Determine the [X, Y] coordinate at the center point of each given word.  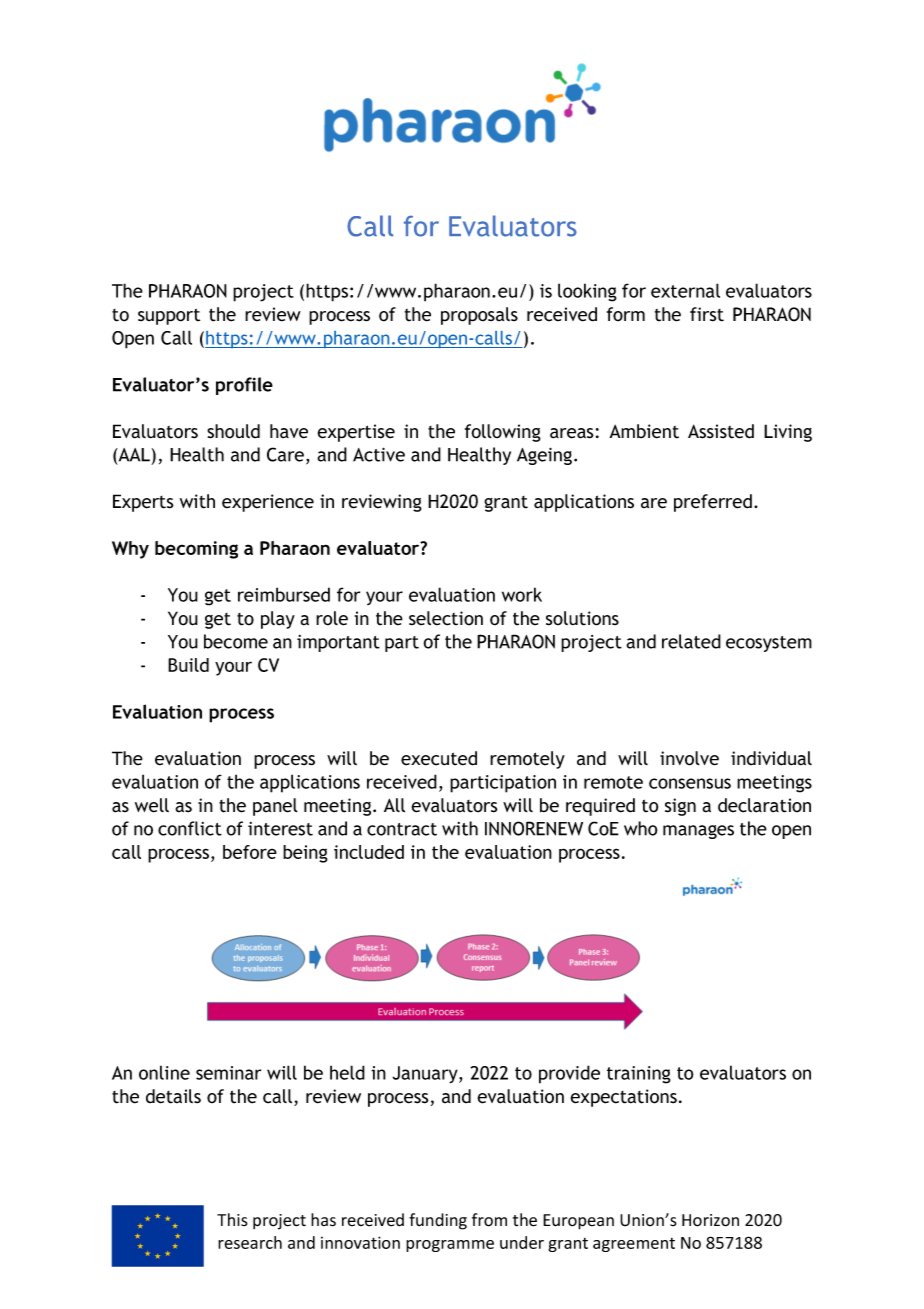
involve [689, 758]
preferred [713, 503]
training [639, 1075]
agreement [634, 1245]
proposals [479, 316]
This [232, 1219]
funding [438, 1221]
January [426, 1075]
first [707, 314]
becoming [196, 550]
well [152, 805]
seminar [228, 1073]
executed [439, 758]
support [169, 316]
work [522, 594]
